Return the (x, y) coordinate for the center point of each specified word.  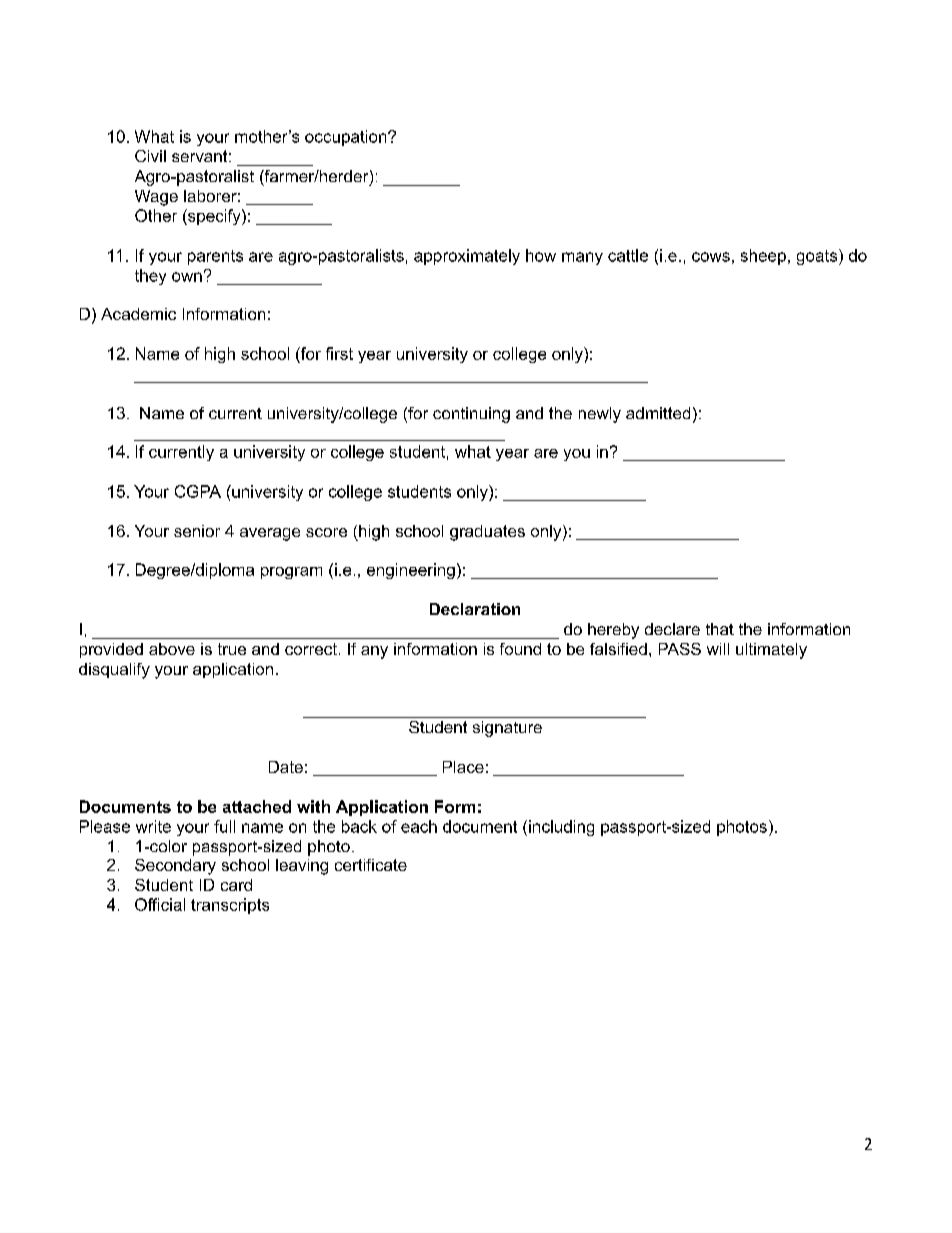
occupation (347, 138)
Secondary (175, 867)
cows (711, 257)
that (720, 629)
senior (197, 531)
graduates (487, 533)
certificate (371, 865)
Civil (150, 156)
